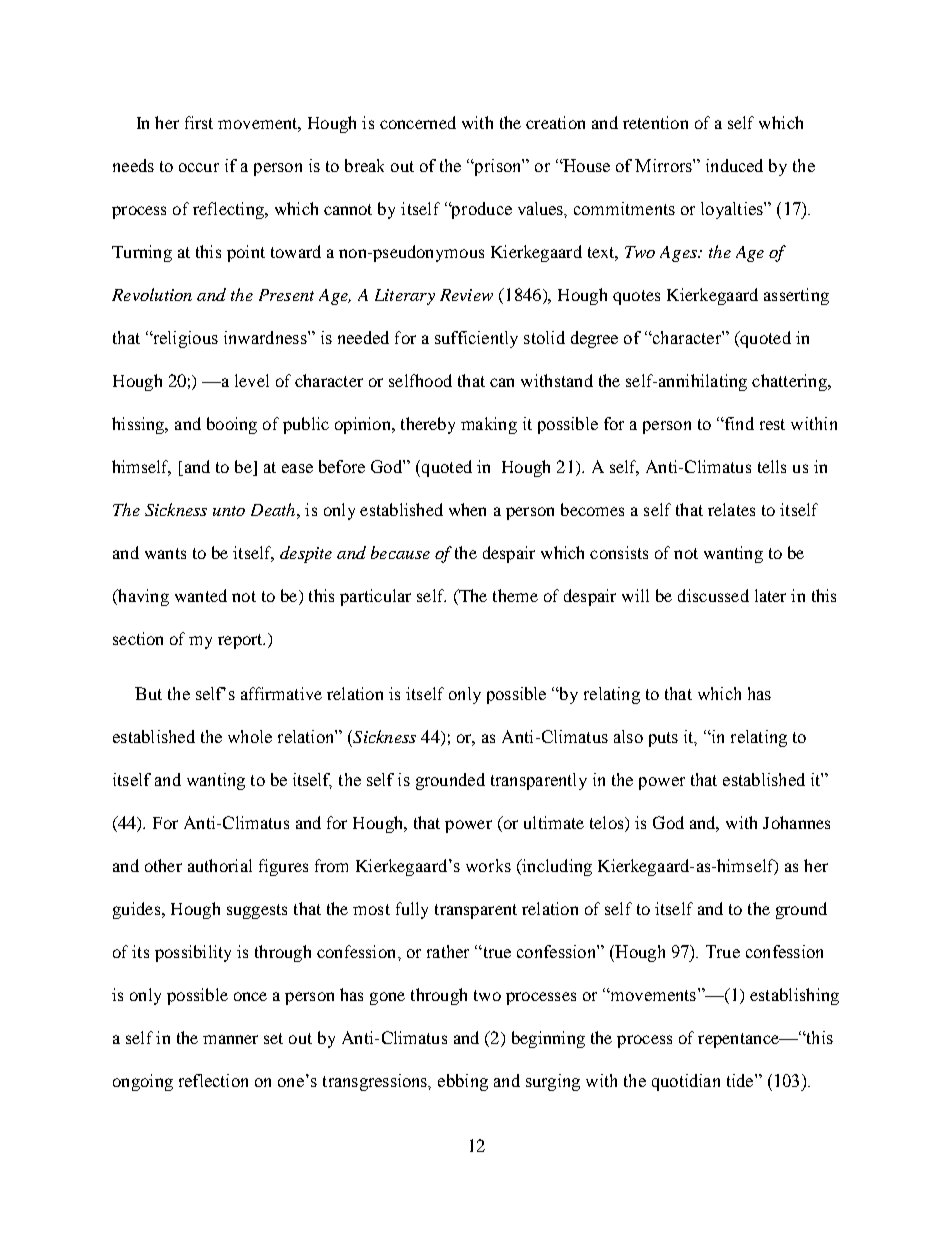 Image resolution: width=952 pixels, height=1233 pixels. Describe the element at coordinates (201, 595) in the page. I see `wanted` at that location.
